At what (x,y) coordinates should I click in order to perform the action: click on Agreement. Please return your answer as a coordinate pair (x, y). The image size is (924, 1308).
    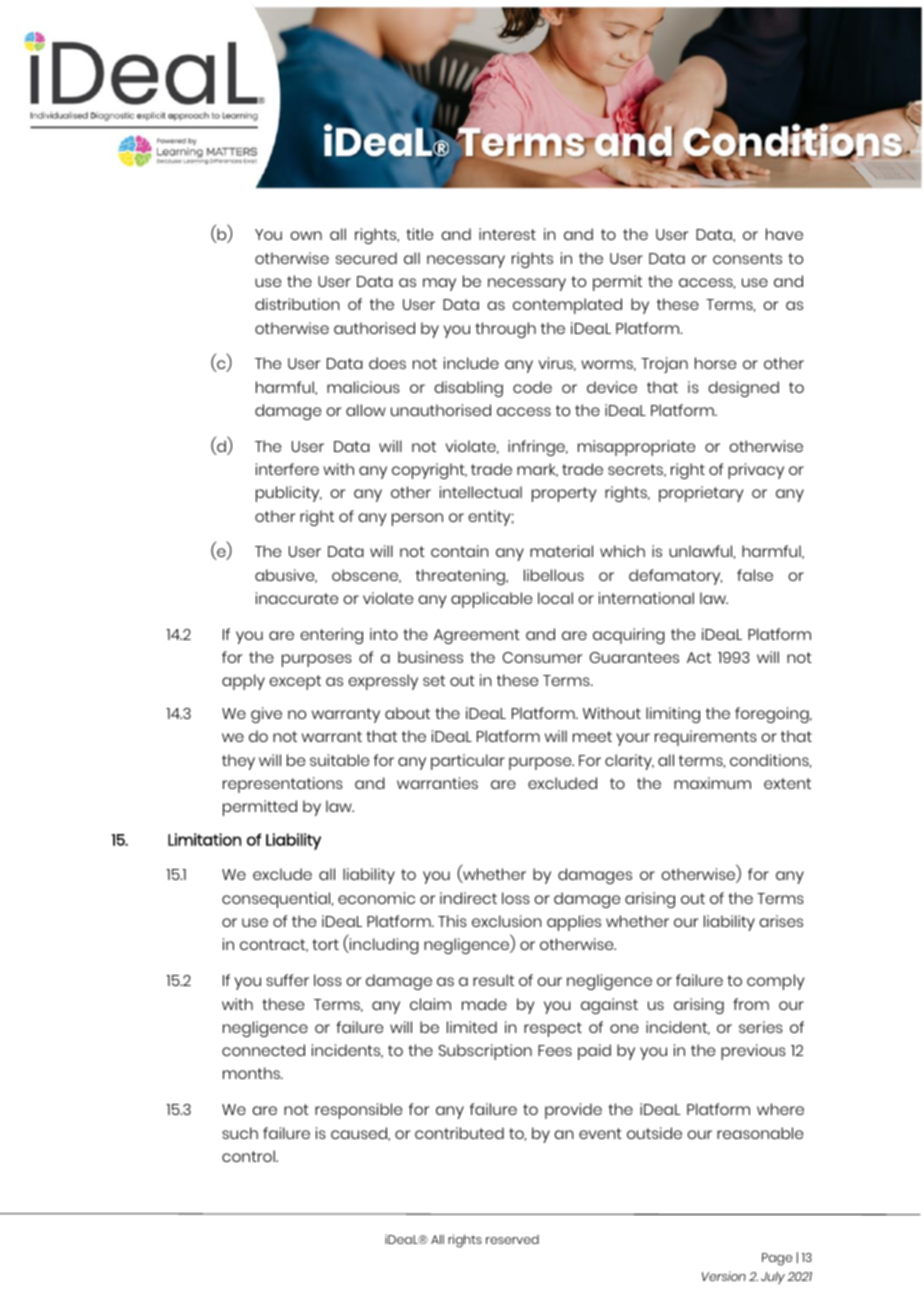
    Looking at the image, I should click on (477, 636).
